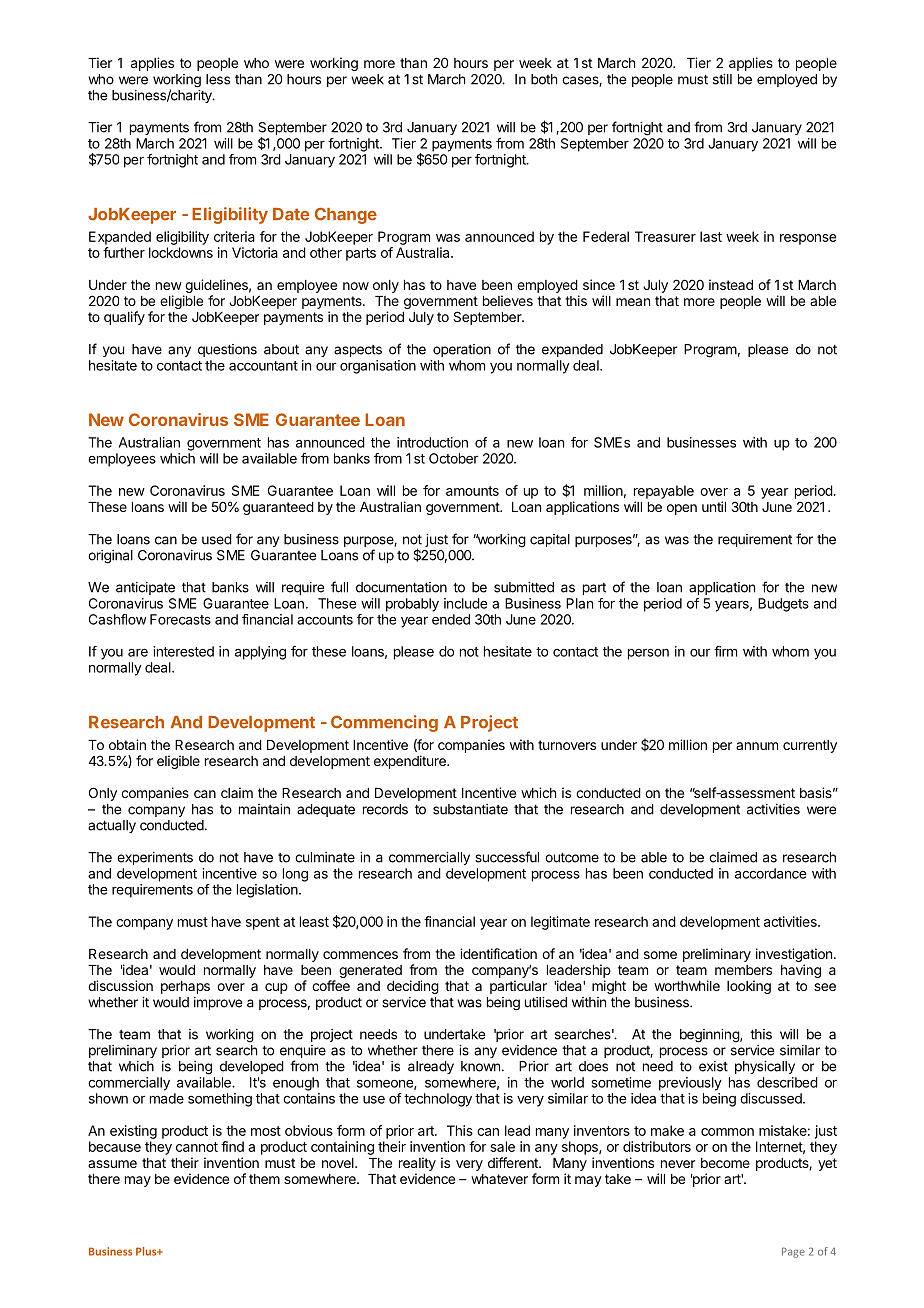 This document has width=924, height=1308. I want to click on less, so click(218, 79).
